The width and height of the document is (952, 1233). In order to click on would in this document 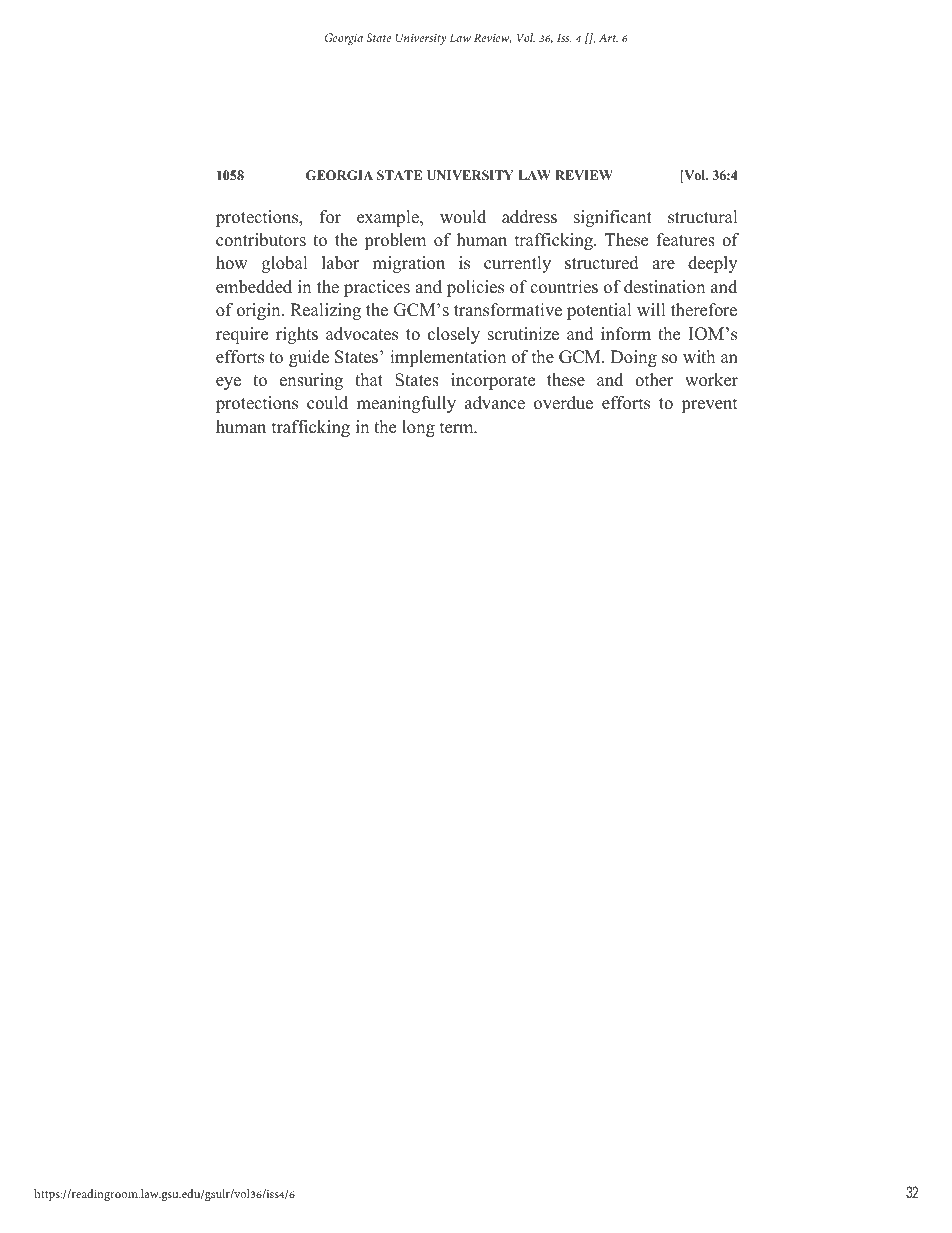, I will do `click(463, 217)`.
